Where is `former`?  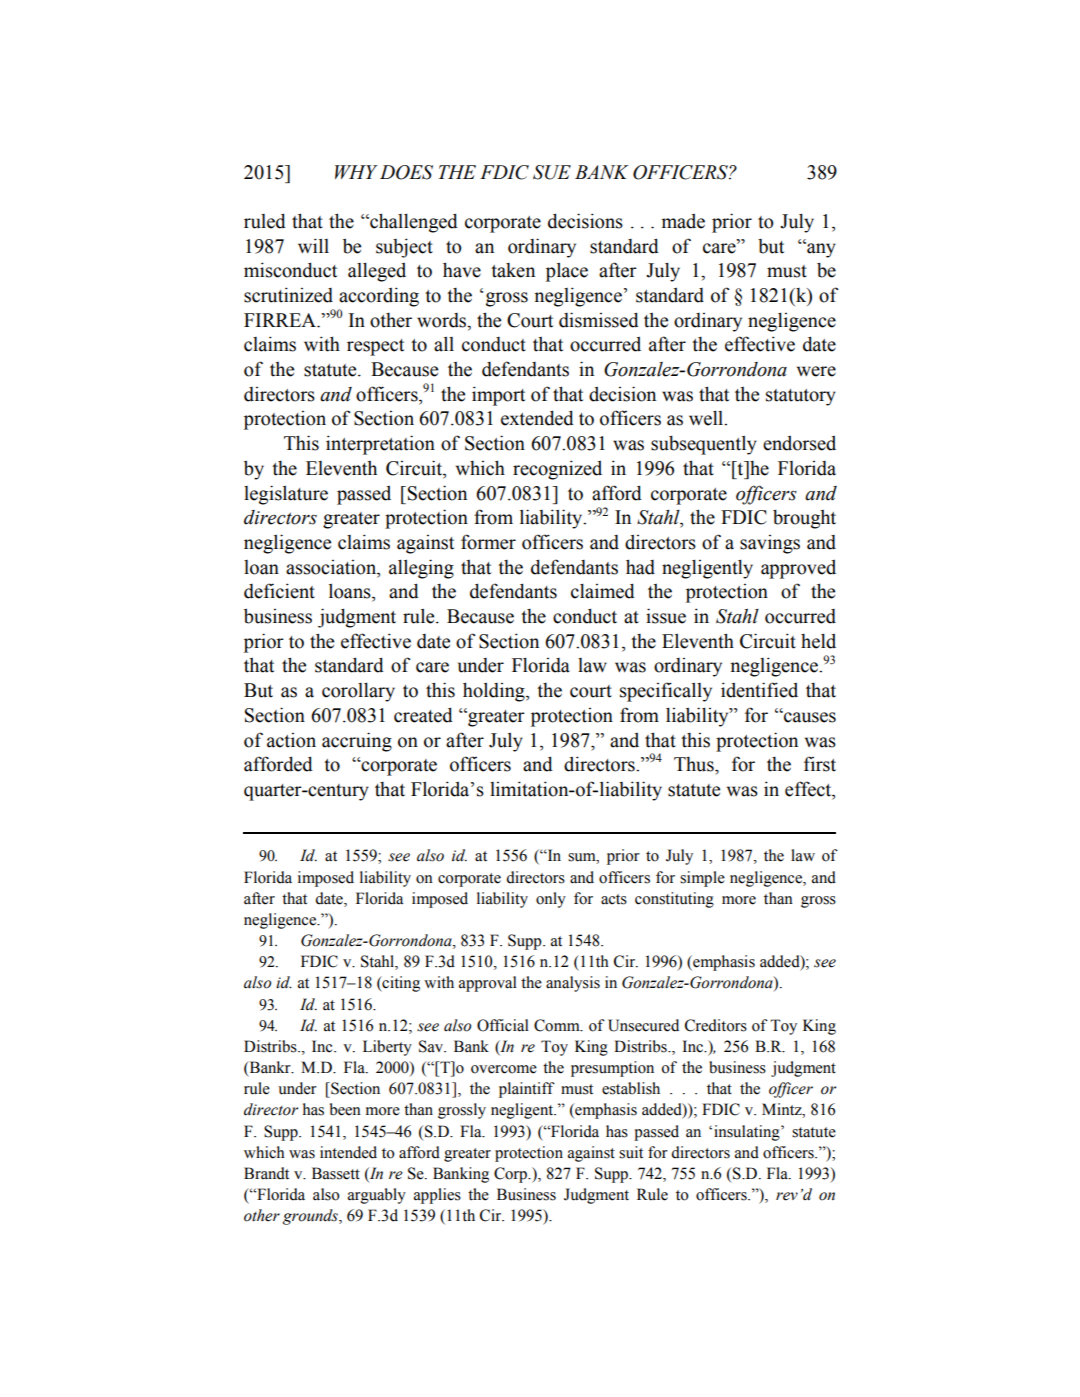 former is located at coordinates (488, 542).
